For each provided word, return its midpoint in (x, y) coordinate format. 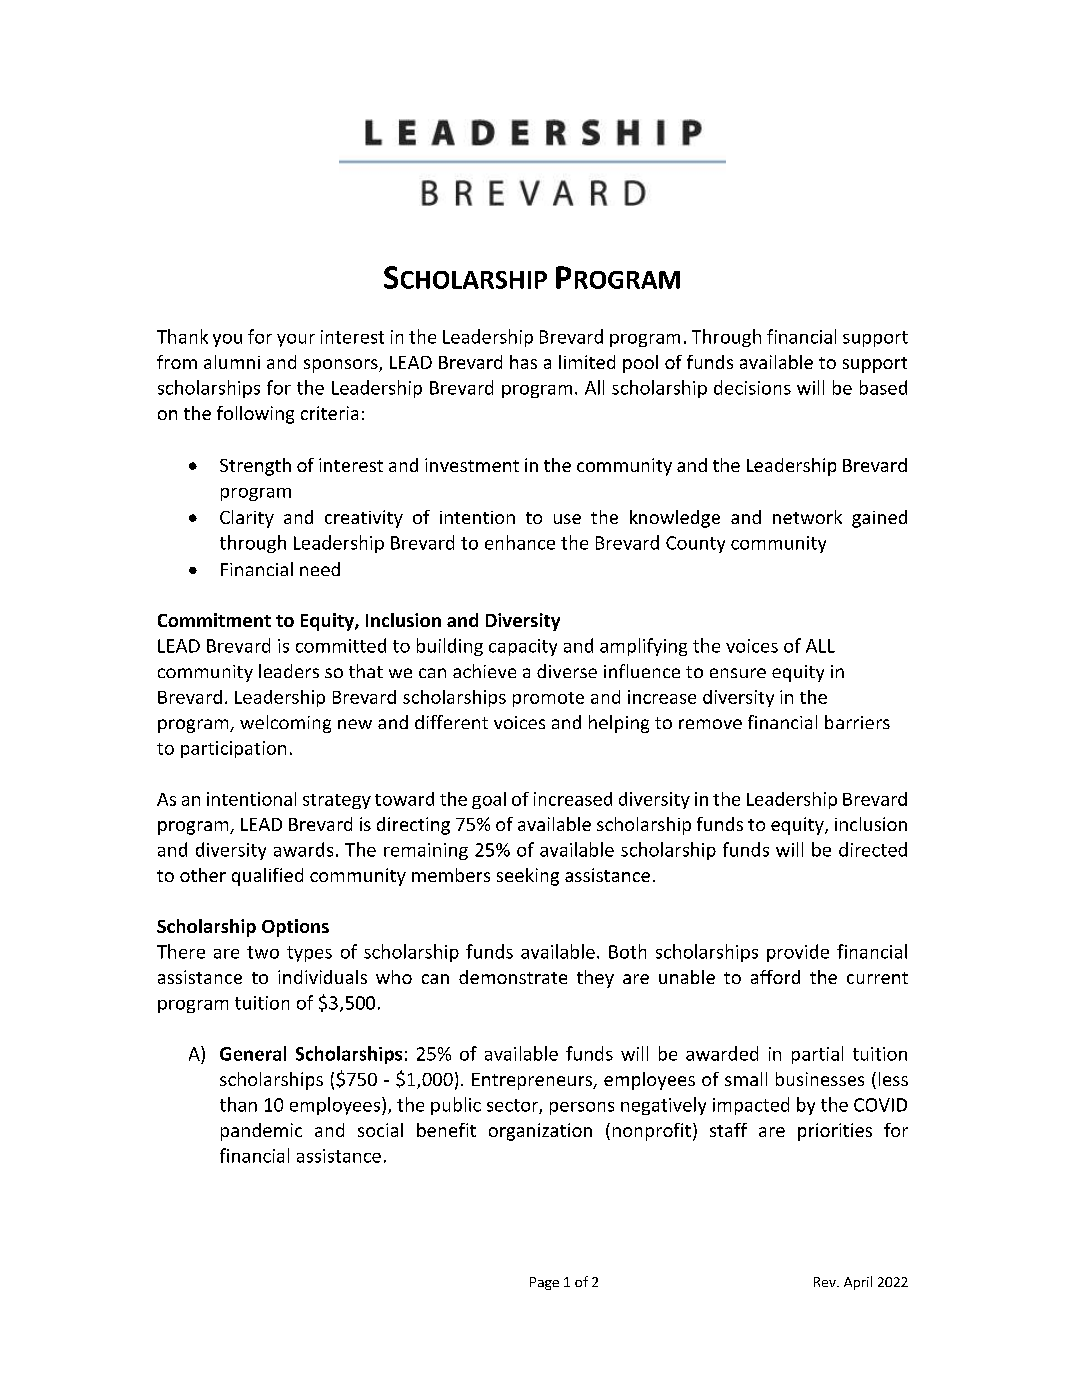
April (858, 1283)
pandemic (261, 1132)
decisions (752, 387)
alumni (232, 362)
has (523, 362)
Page (544, 1283)
